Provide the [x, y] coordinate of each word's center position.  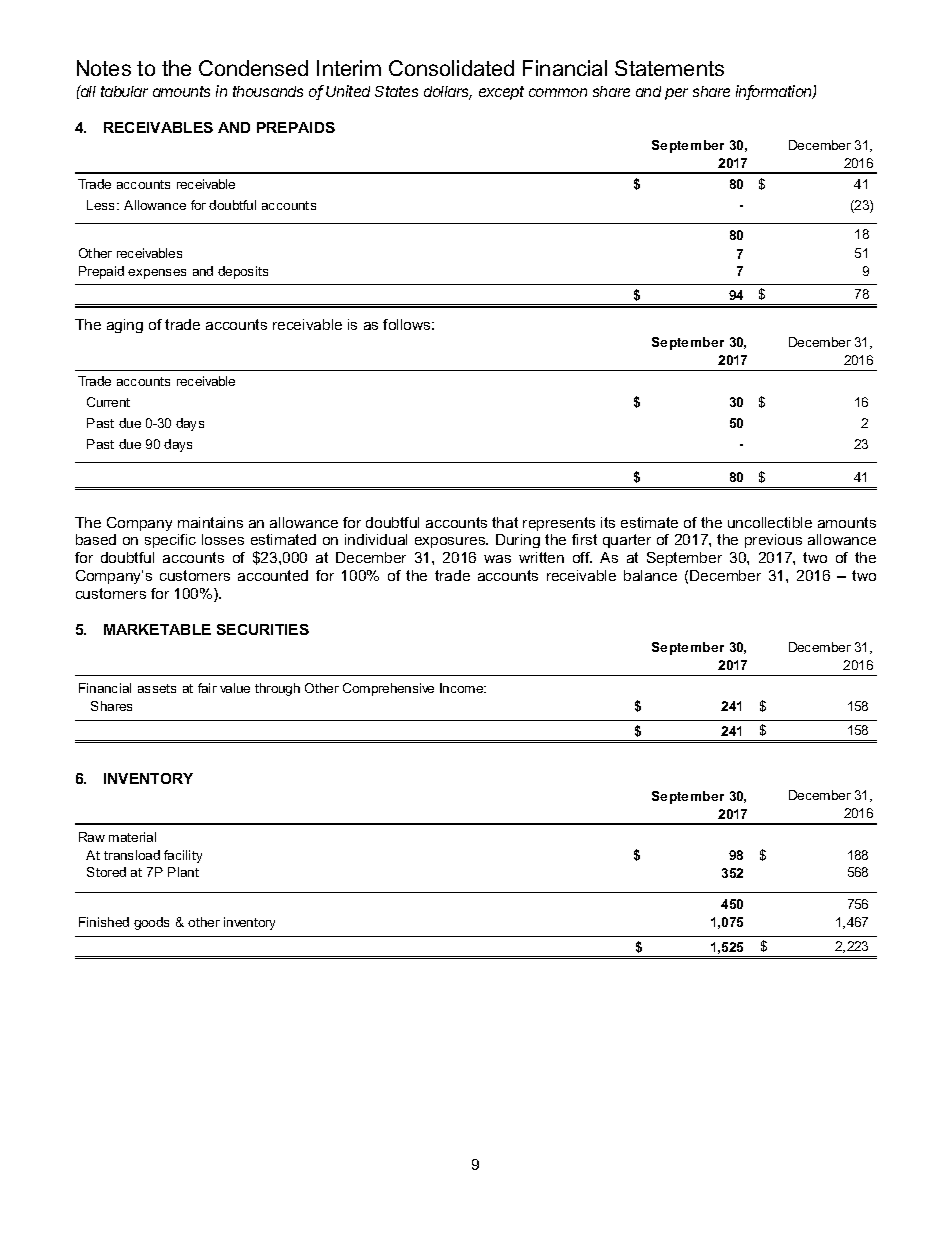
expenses [157, 274]
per [676, 94]
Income [463, 688]
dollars [448, 93]
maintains [210, 522]
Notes [104, 68]
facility [183, 856]
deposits [243, 272]
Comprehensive [388, 689]
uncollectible [770, 522]
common [558, 92]
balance [650, 575]
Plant [183, 872]
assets [157, 688]
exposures [451, 542]
